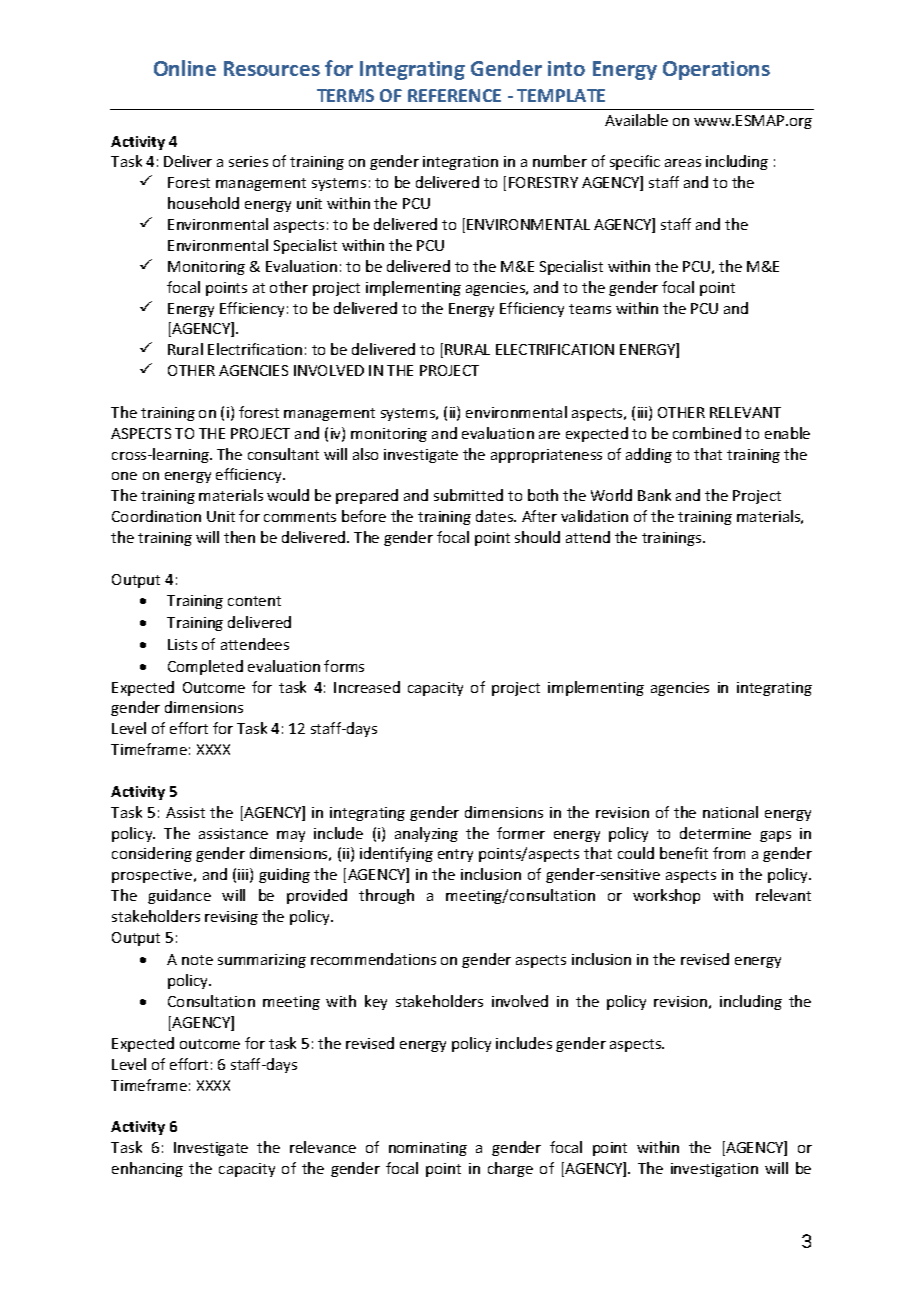 The width and height of the image is (924, 1308). Describe the element at coordinates (426, 834) in the image. I see `analyzing` at that location.
